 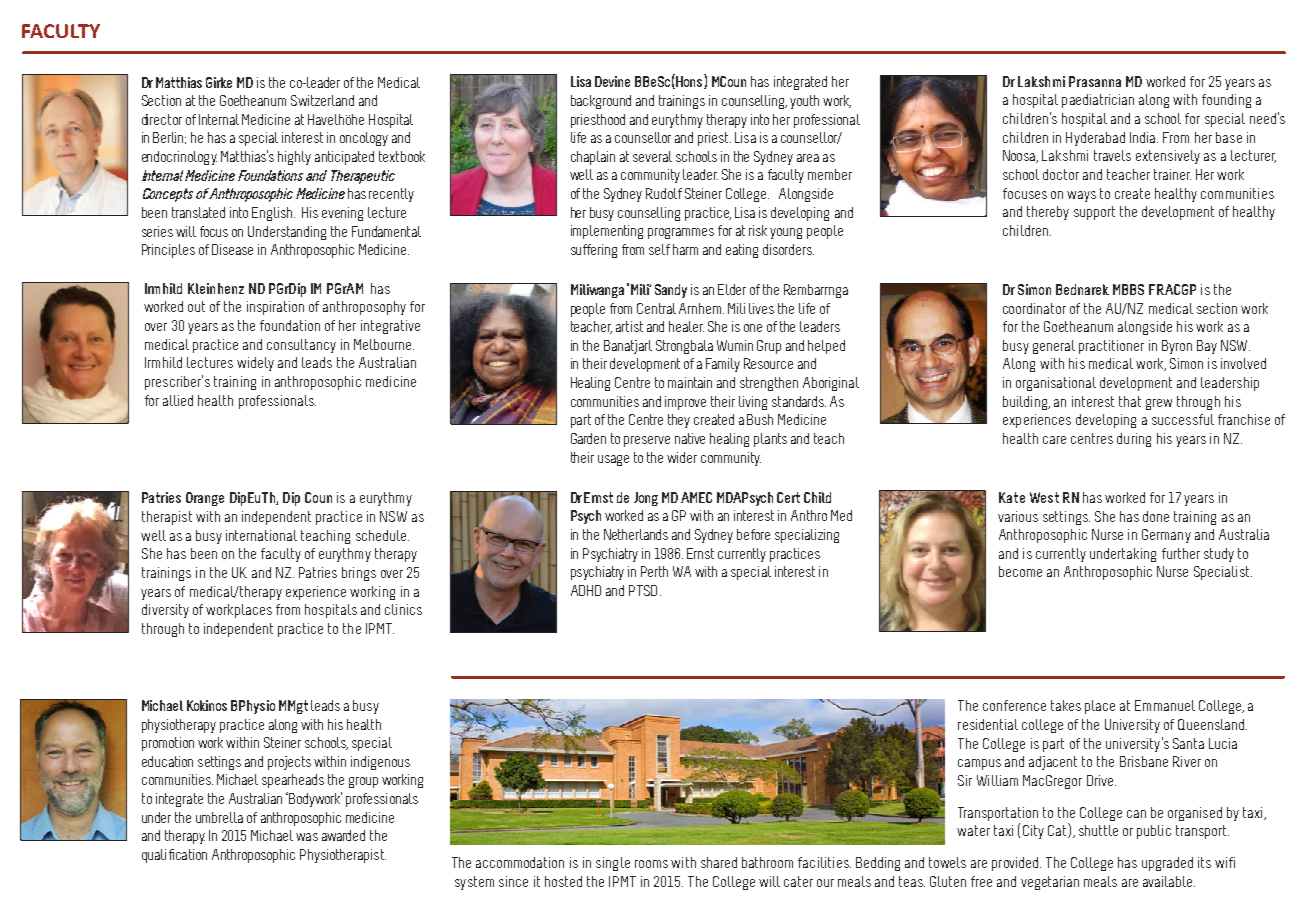 What do you see at coordinates (1167, 864) in the screenshot?
I see `upgraded` at bounding box center [1167, 864].
